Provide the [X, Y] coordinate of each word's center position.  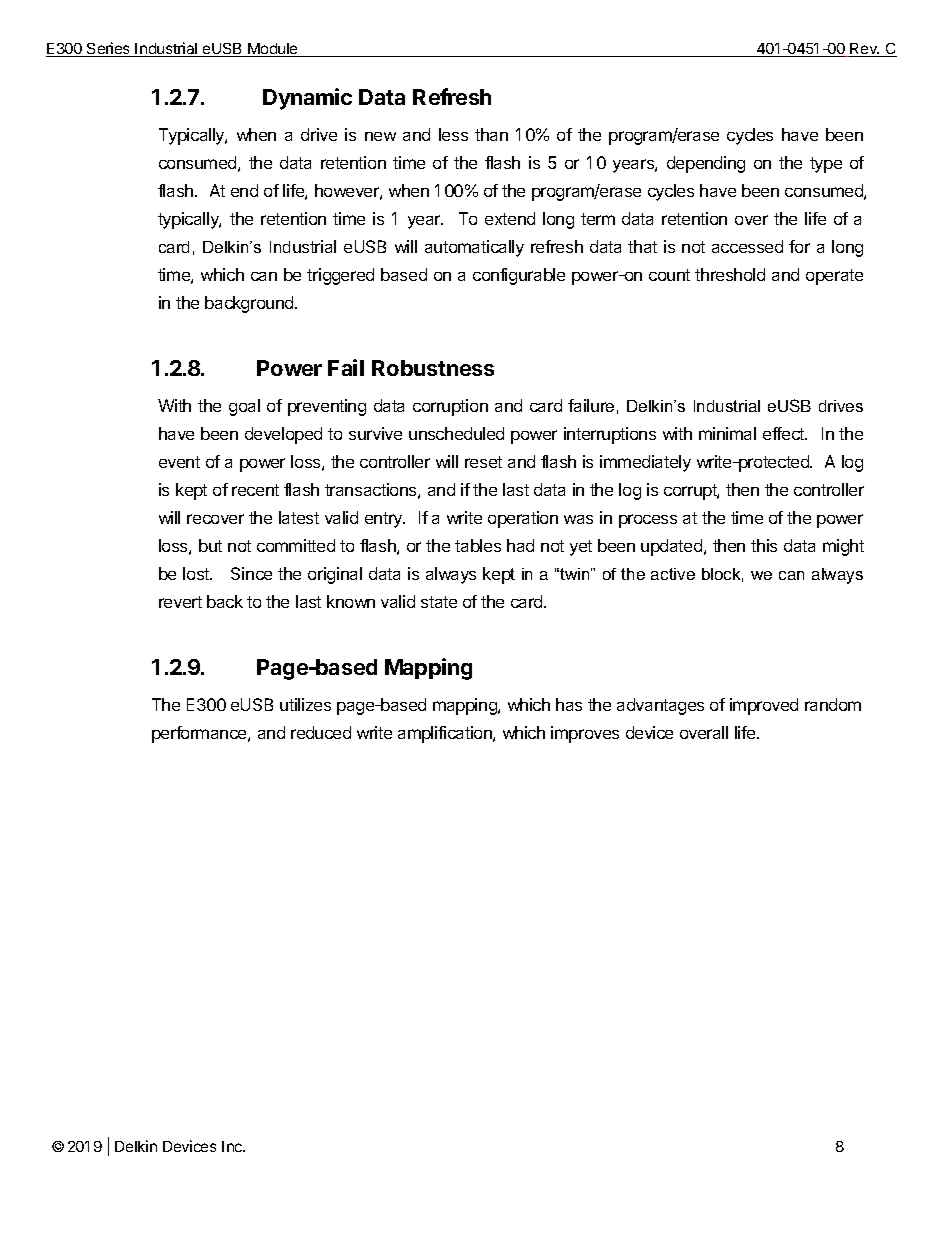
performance [200, 734]
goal [244, 407]
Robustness [433, 368]
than [491, 134]
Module [273, 50]
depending [706, 164]
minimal [727, 433]
